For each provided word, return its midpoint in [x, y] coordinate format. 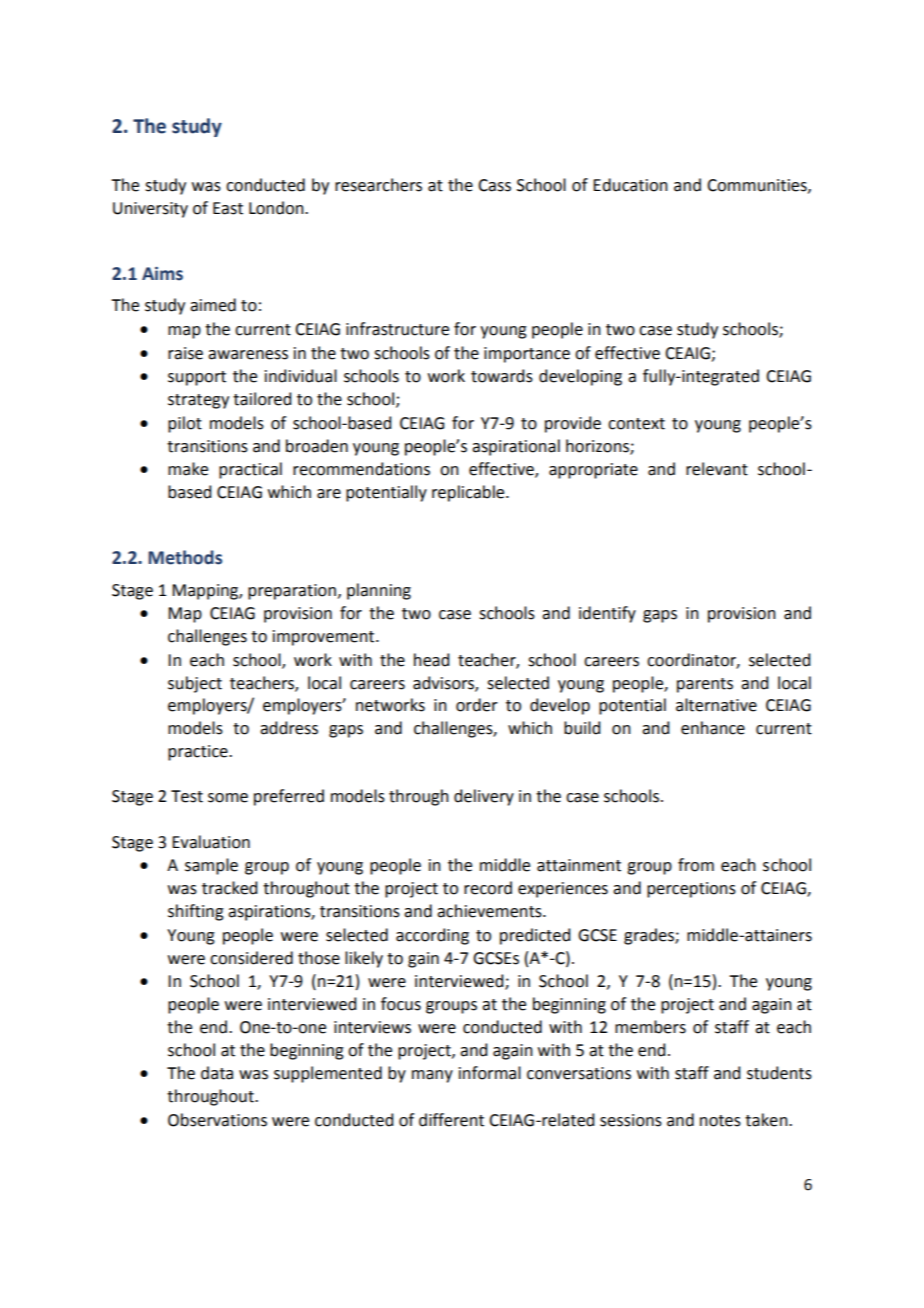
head [431, 660]
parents [705, 685]
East [228, 208]
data [217, 1073]
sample [211, 866]
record [488, 888]
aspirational [516, 447]
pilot [185, 424]
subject [195, 684]
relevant [717, 469]
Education [630, 185]
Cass [494, 185]
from [696, 865]
